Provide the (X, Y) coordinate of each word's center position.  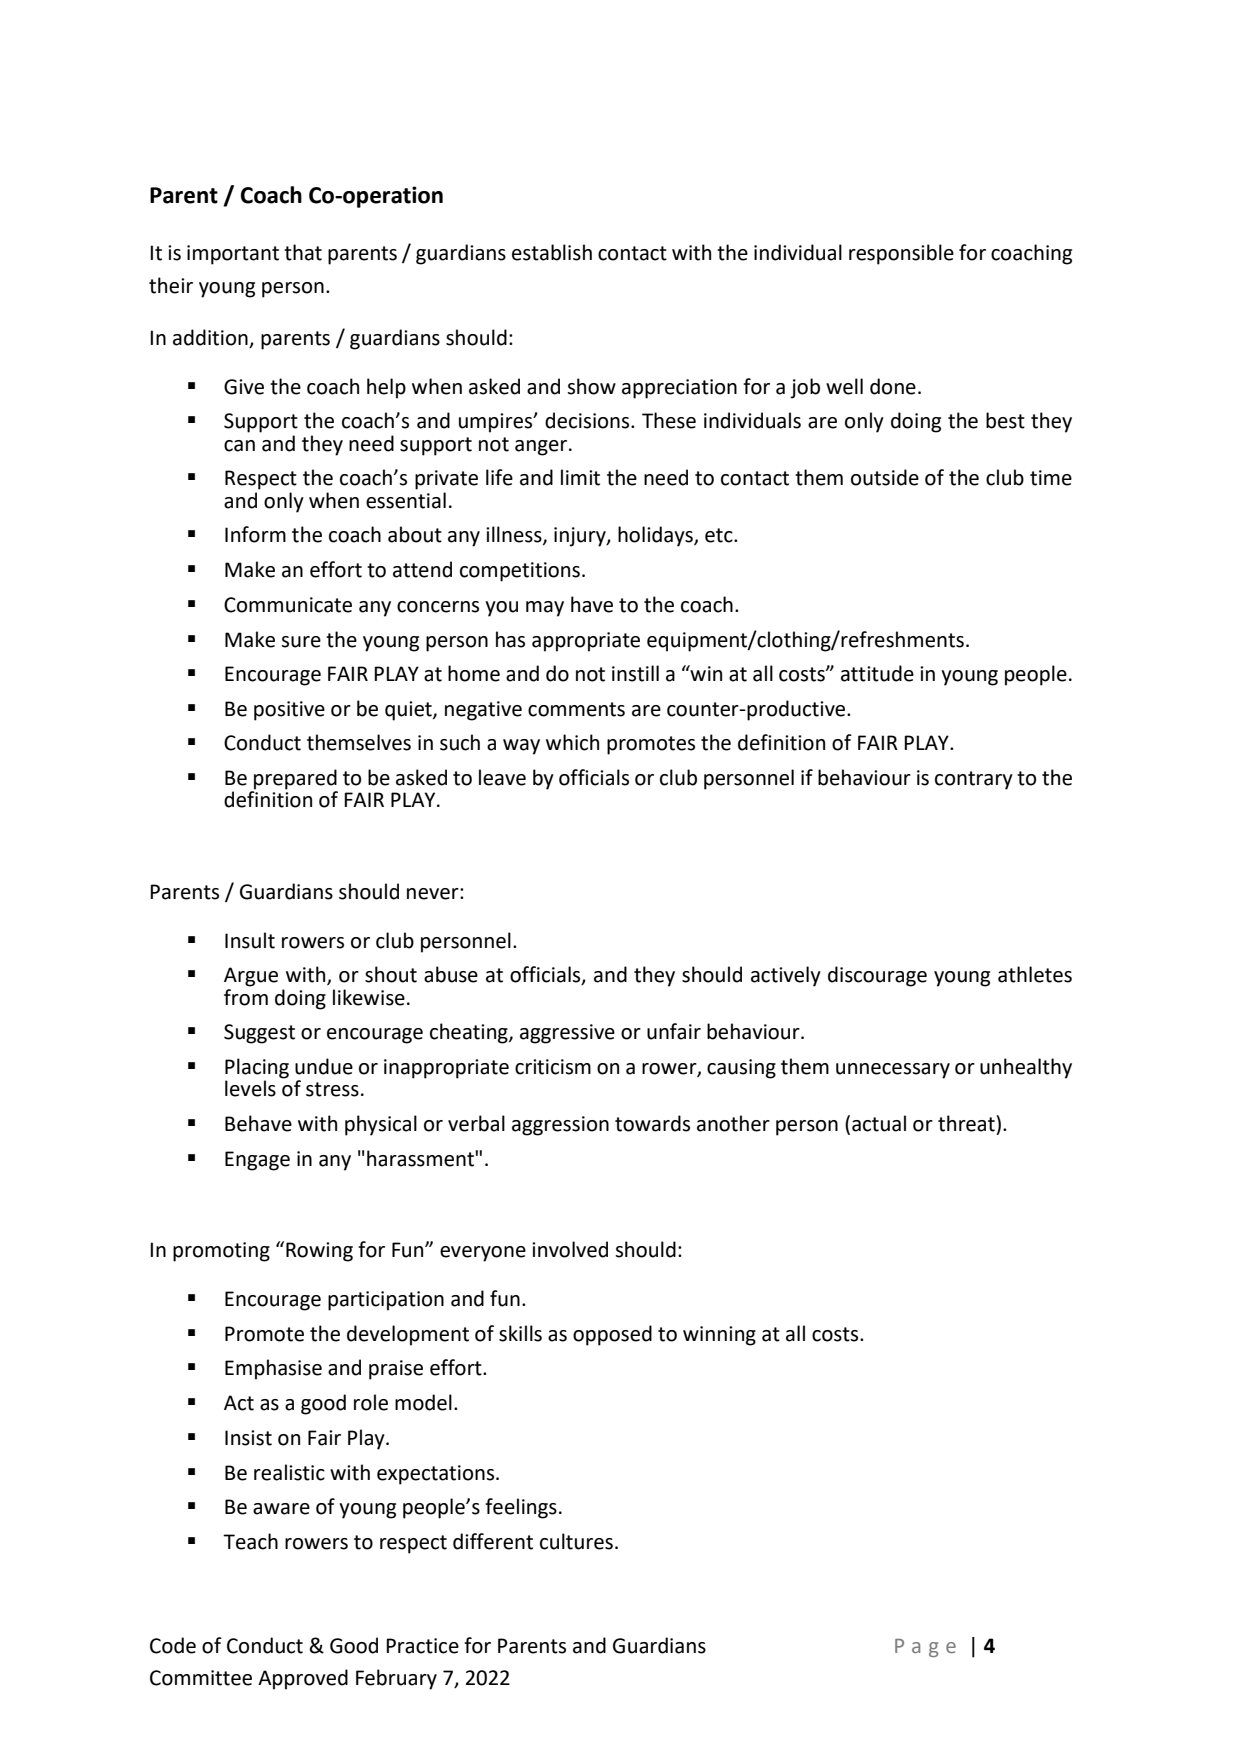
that (303, 252)
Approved (303, 1679)
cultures (576, 1541)
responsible (901, 254)
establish (552, 252)
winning (719, 1336)
